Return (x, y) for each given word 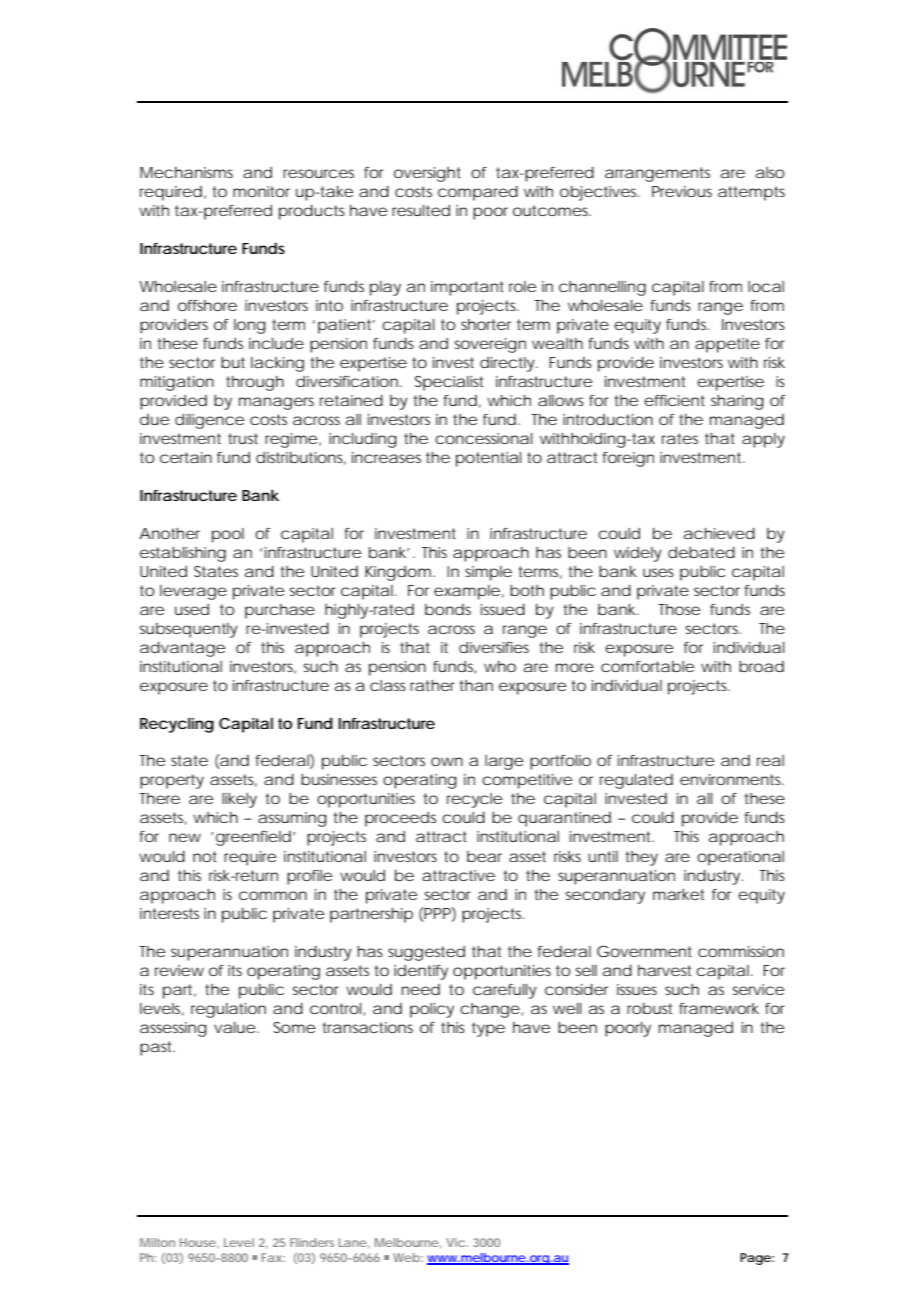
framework (719, 1008)
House (198, 1242)
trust (243, 438)
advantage (182, 649)
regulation (228, 1010)
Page (755, 1259)
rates (680, 438)
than (476, 685)
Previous (682, 191)
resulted (421, 210)
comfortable (647, 666)
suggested (426, 953)
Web (406, 1257)
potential (488, 459)
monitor (261, 191)
